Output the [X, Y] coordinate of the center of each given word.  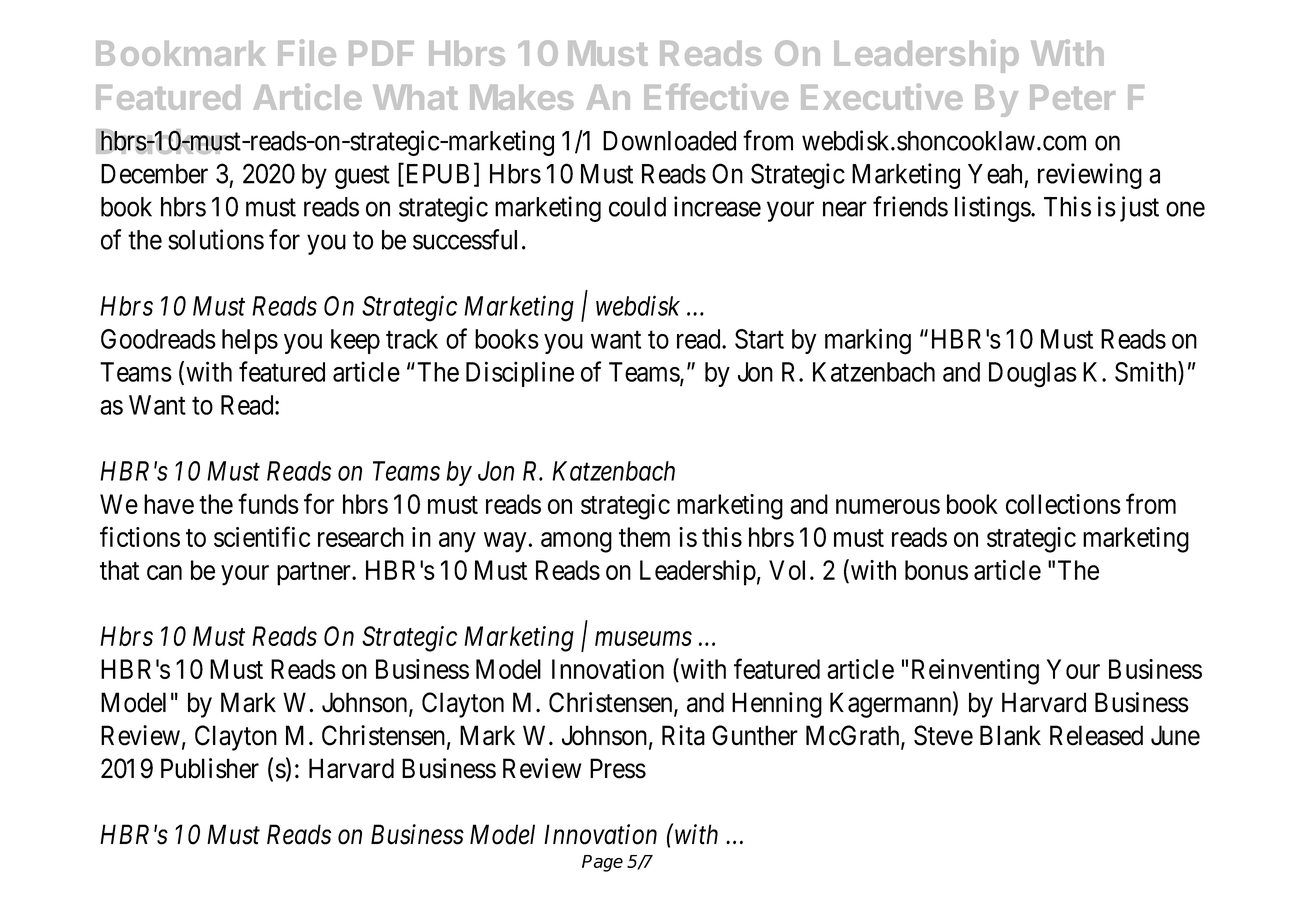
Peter [1072, 97]
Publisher [210, 768]
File [307, 52]
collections [1063, 504]
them [644, 537]
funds [268, 503]
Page [602, 863]
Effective [716, 96]
